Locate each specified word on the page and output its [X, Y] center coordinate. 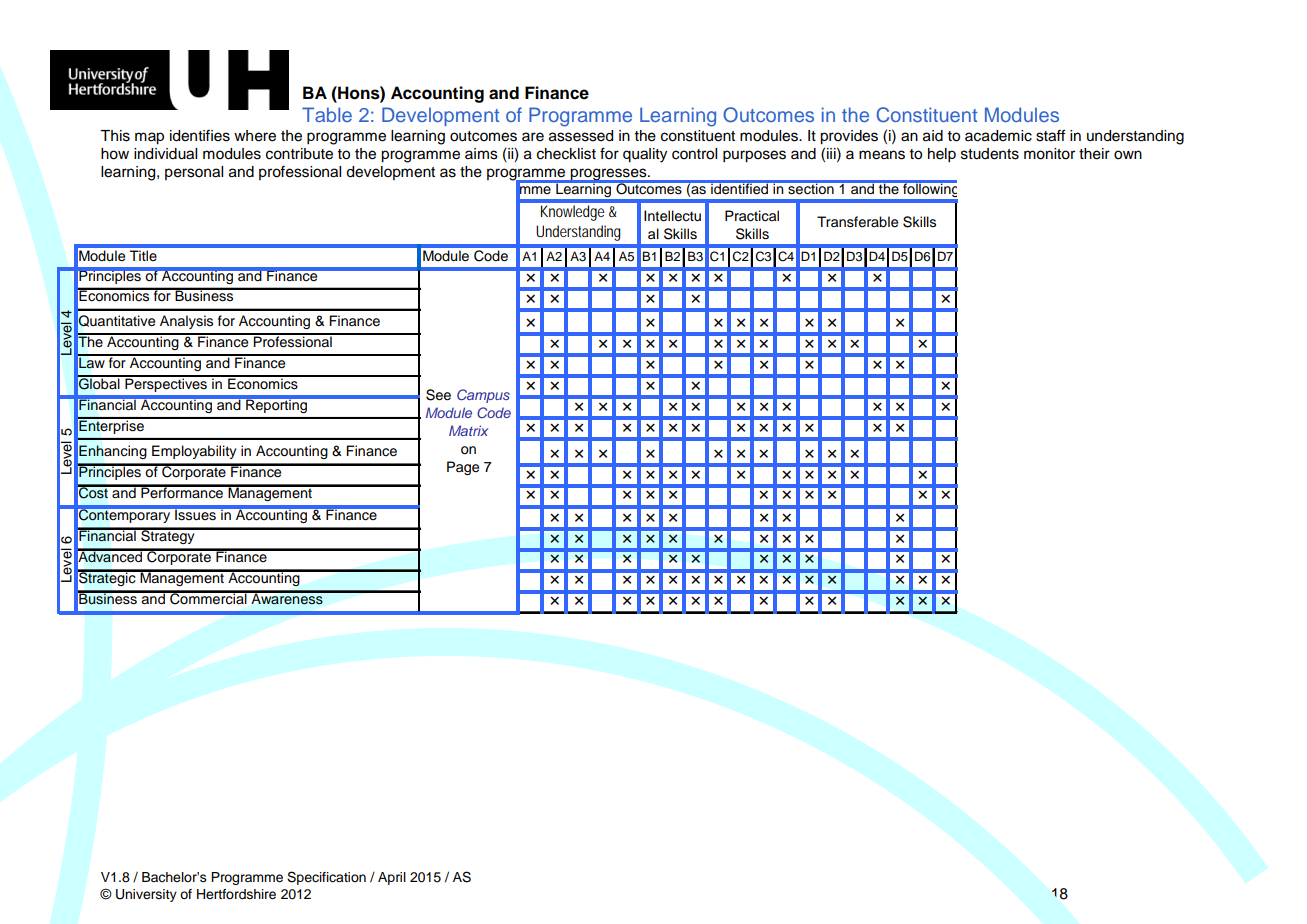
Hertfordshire [236, 894]
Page [463, 468]
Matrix [468, 430]
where [255, 136]
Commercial [208, 598]
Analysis [186, 322]
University [146, 895]
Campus [483, 396]
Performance [182, 492]
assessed [581, 136]
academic [998, 136]
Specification [326, 878]
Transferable [857, 222]
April [392, 878]
